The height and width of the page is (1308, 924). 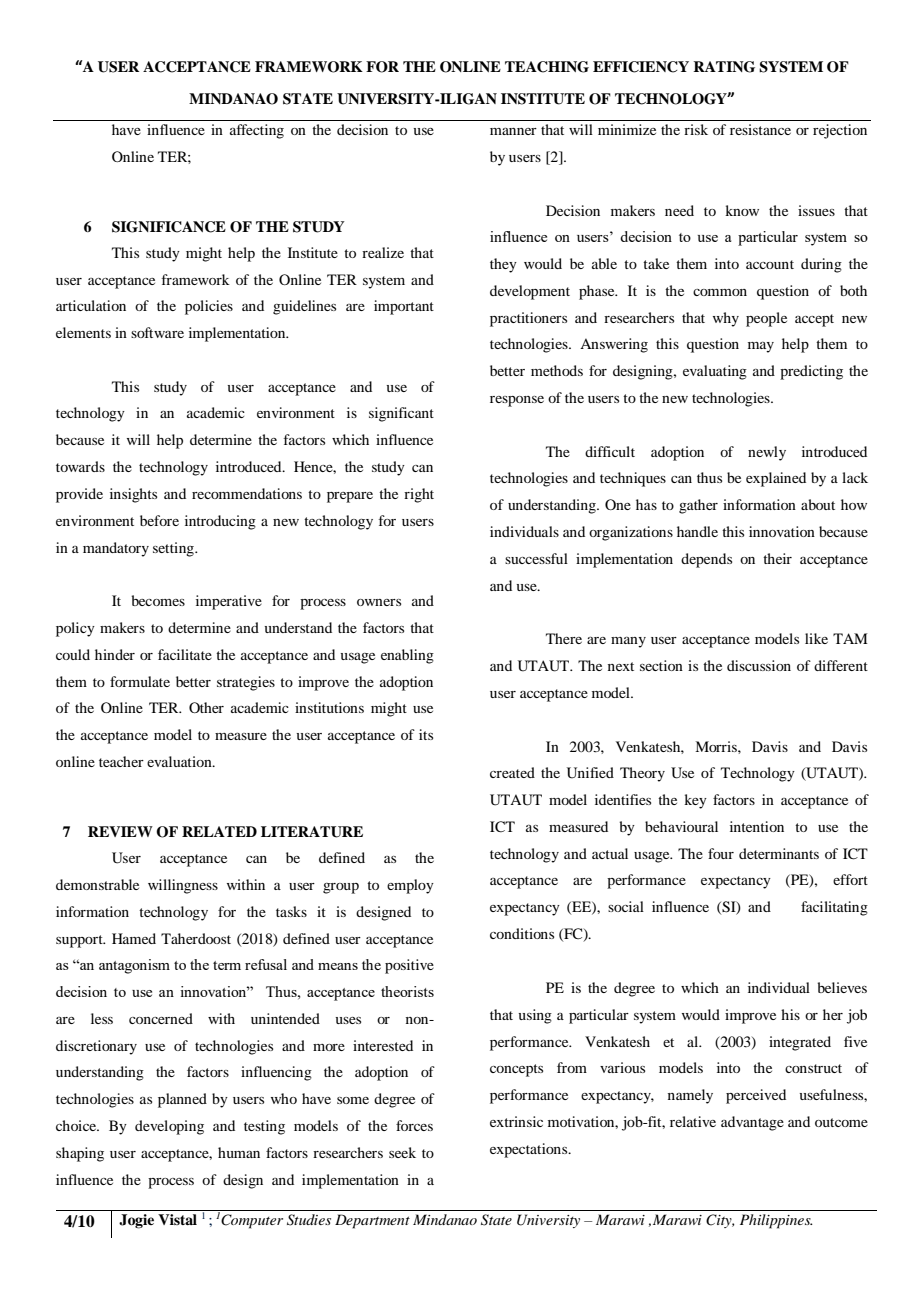 I want to click on developing, so click(x=169, y=1127).
